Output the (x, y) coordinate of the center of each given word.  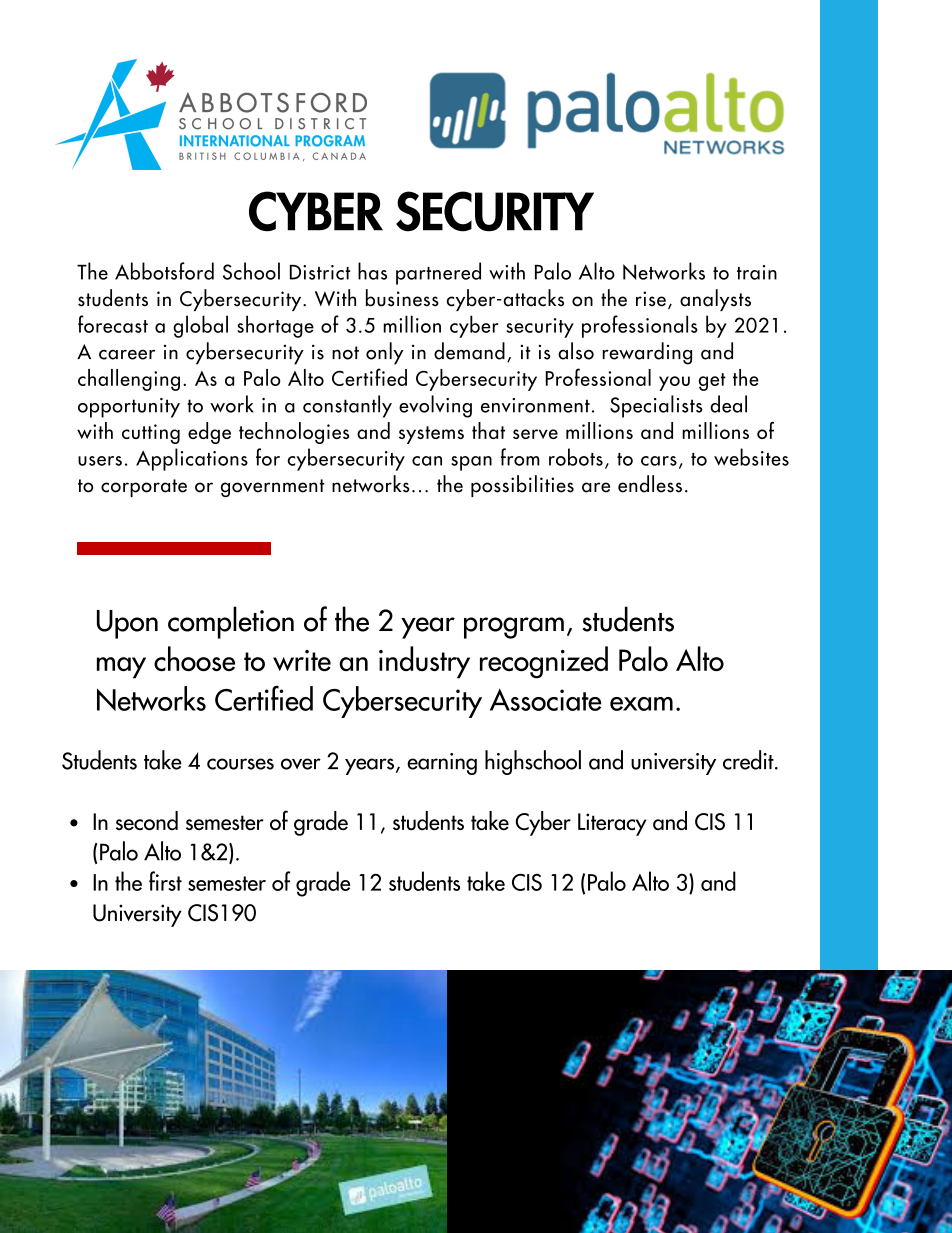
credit (749, 760)
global (200, 326)
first (165, 881)
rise (651, 299)
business (402, 298)
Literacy (612, 824)
